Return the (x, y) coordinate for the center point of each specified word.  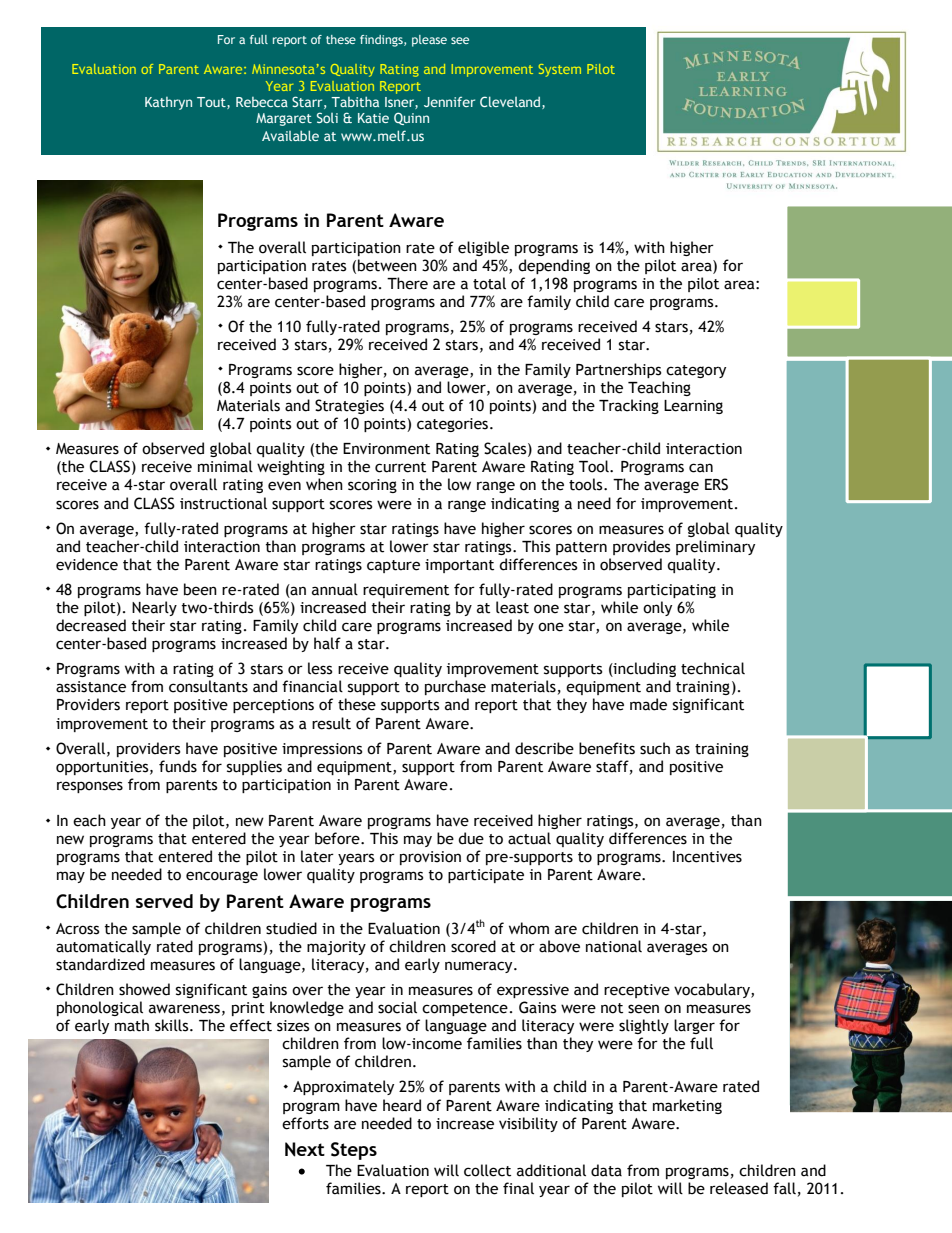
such (655, 748)
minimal (225, 466)
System (560, 70)
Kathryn (168, 103)
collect (487, 1170)
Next (305, 1149)
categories (452, 425)
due (471, 838)
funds (178, 766)
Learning (693, 407)
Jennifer (449, 102)
